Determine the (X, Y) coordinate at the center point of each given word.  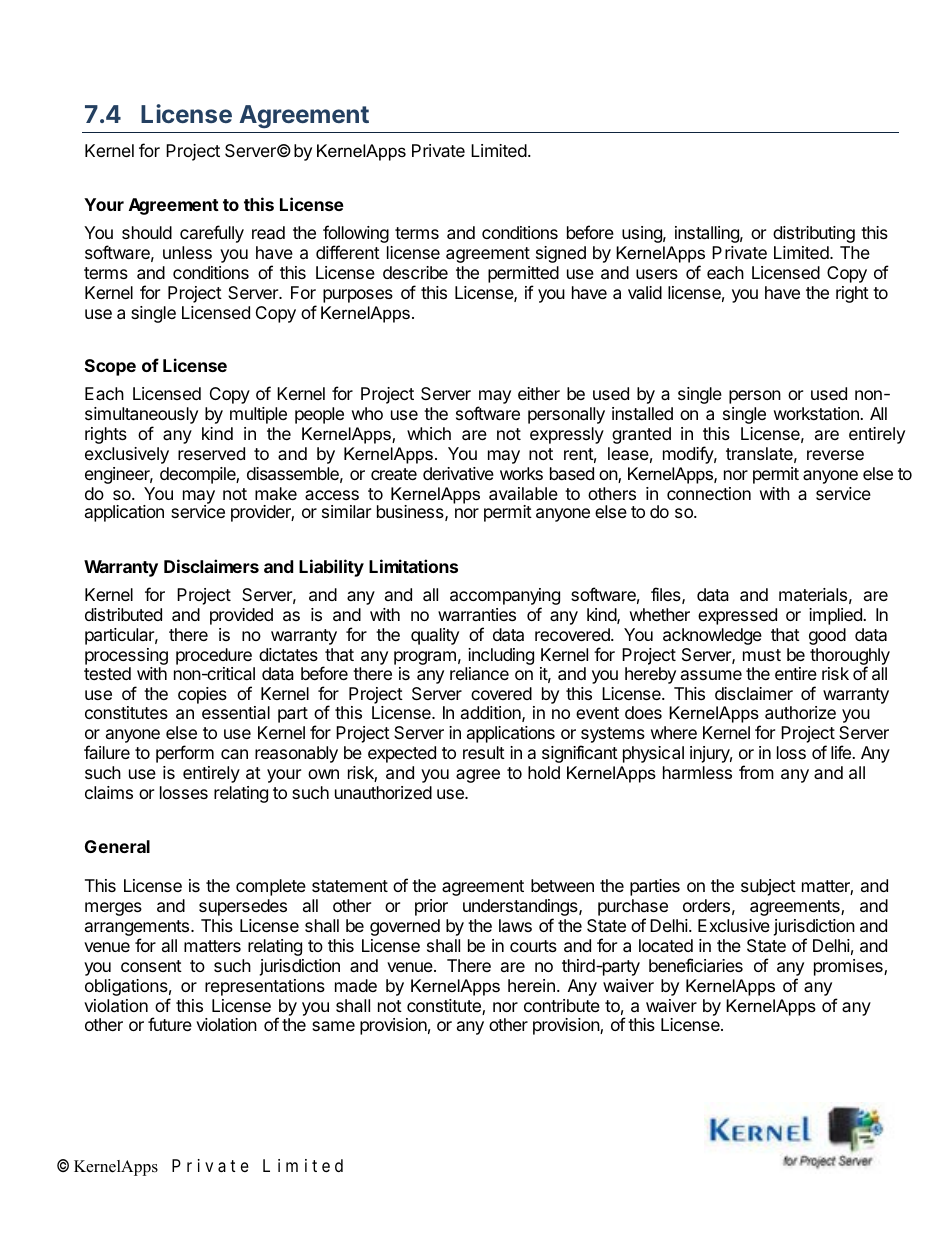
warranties (477, 614)
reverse (835, 455)
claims (109, 792)
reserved (211, 453)
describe (415, 272)
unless (187, 252)
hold (544, 772)
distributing (814, 234)
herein (531, 985)
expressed (737, 616)
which (429, 433)
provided (241, 616)
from (756, 772)
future (170, 1024)
